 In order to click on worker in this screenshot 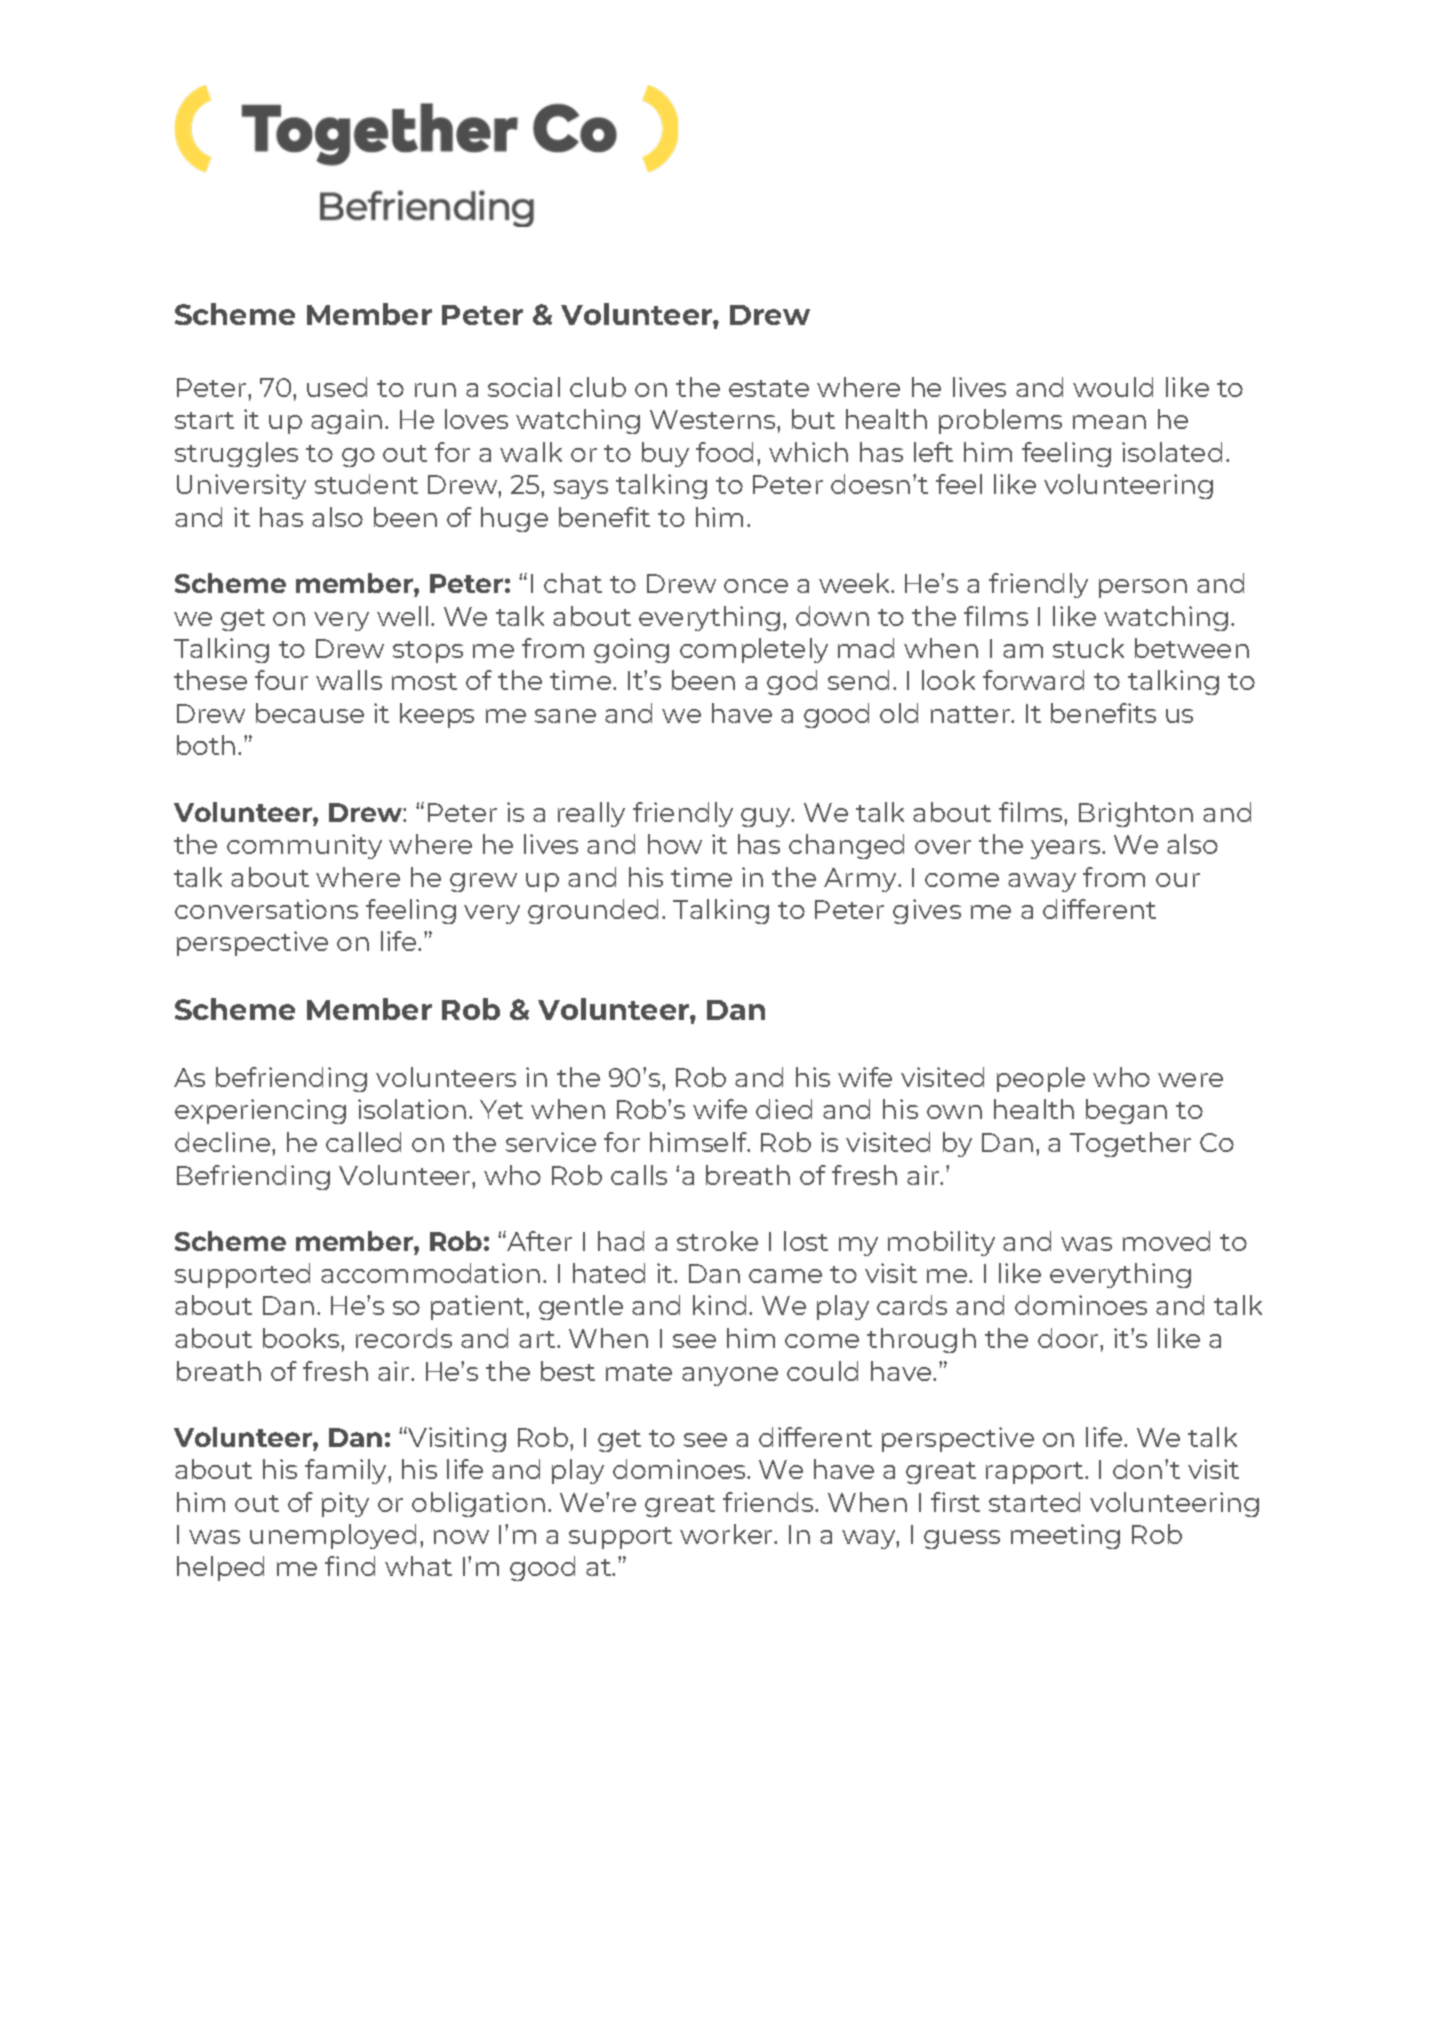, I will do `click(727, 1534)`.
